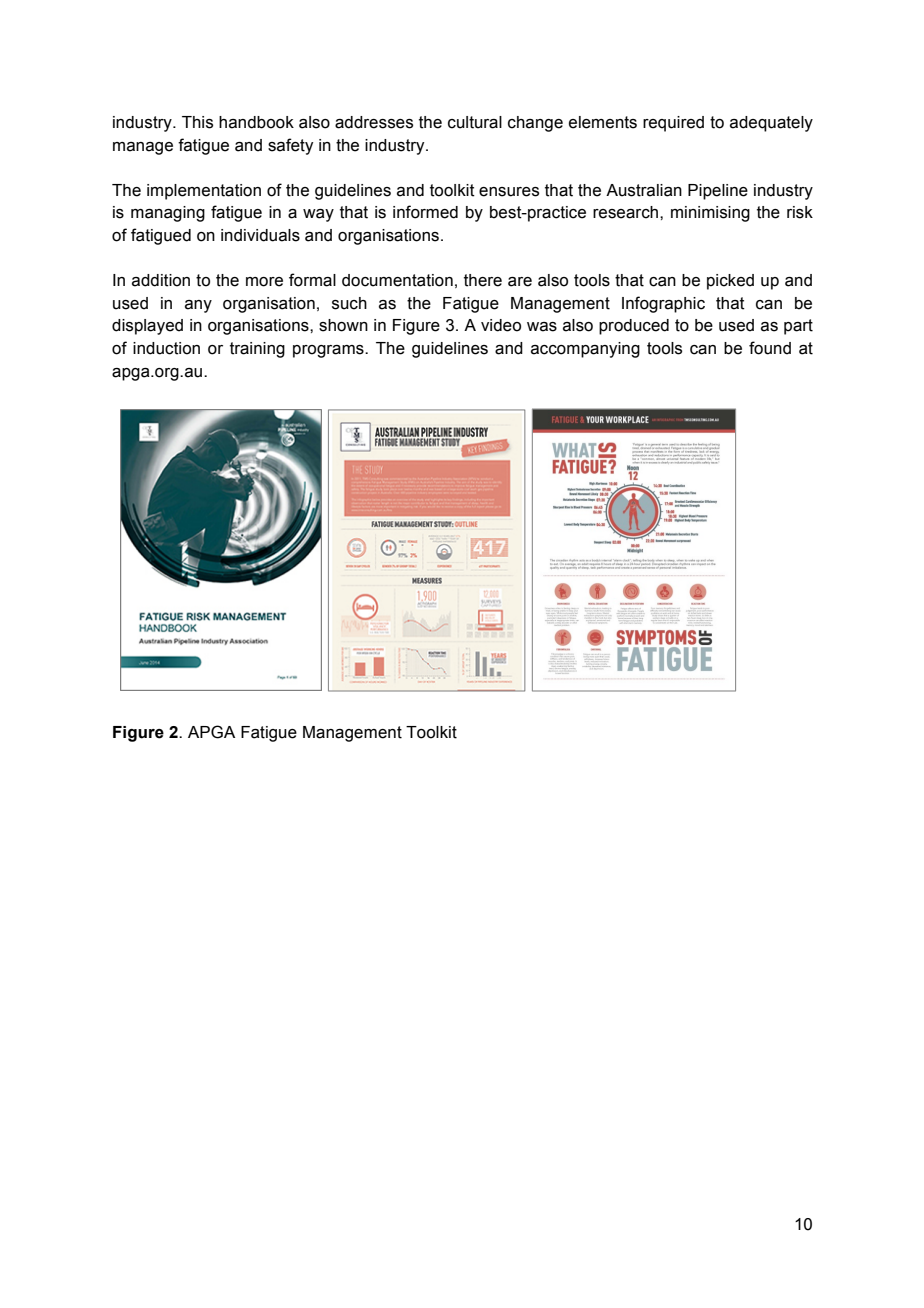  What do you see at coordinates (257, 350) in the screenshot?
I see `training` at bounding box center [257, 350].
